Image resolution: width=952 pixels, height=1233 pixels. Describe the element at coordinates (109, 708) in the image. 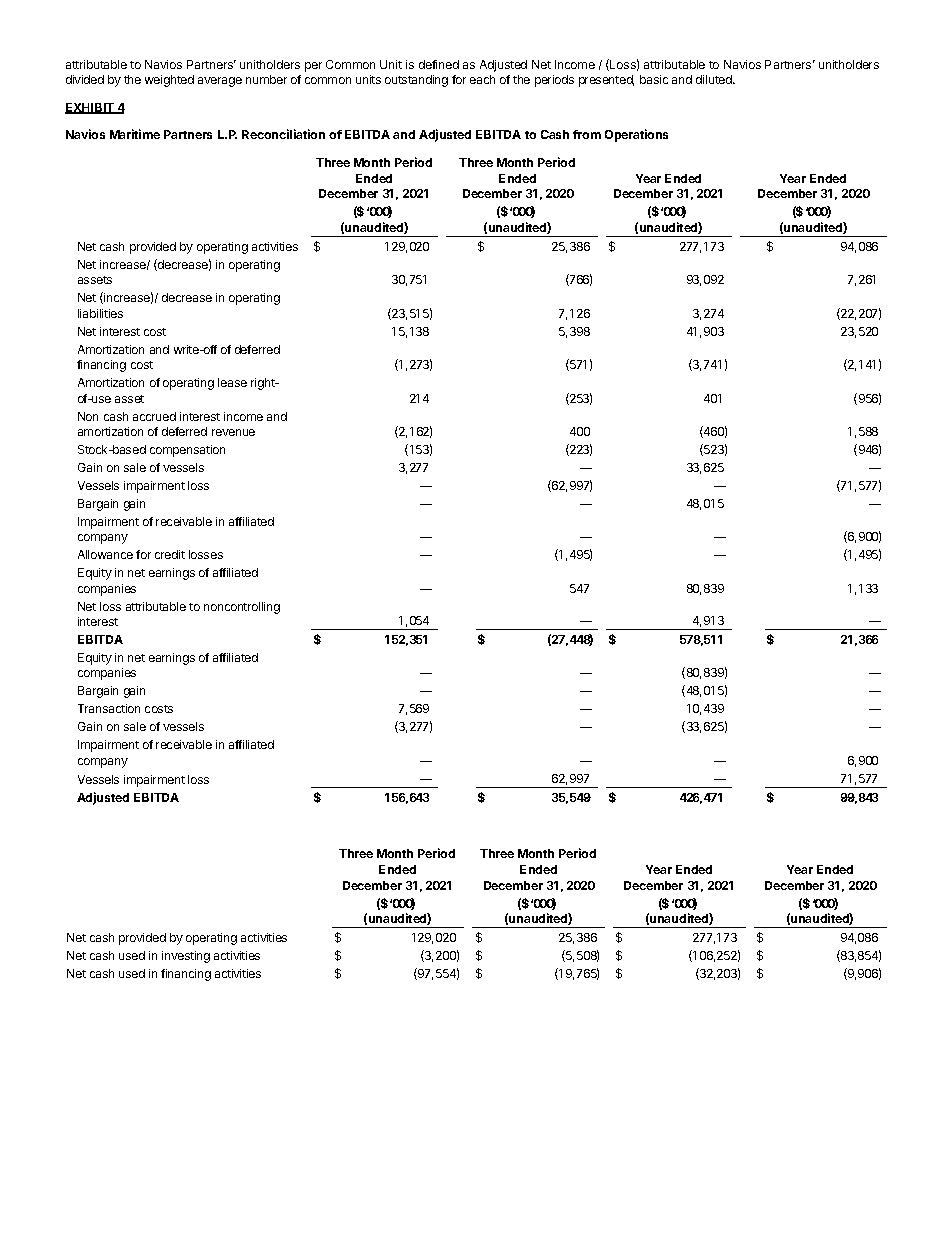

I see `Transaction` at that location.
